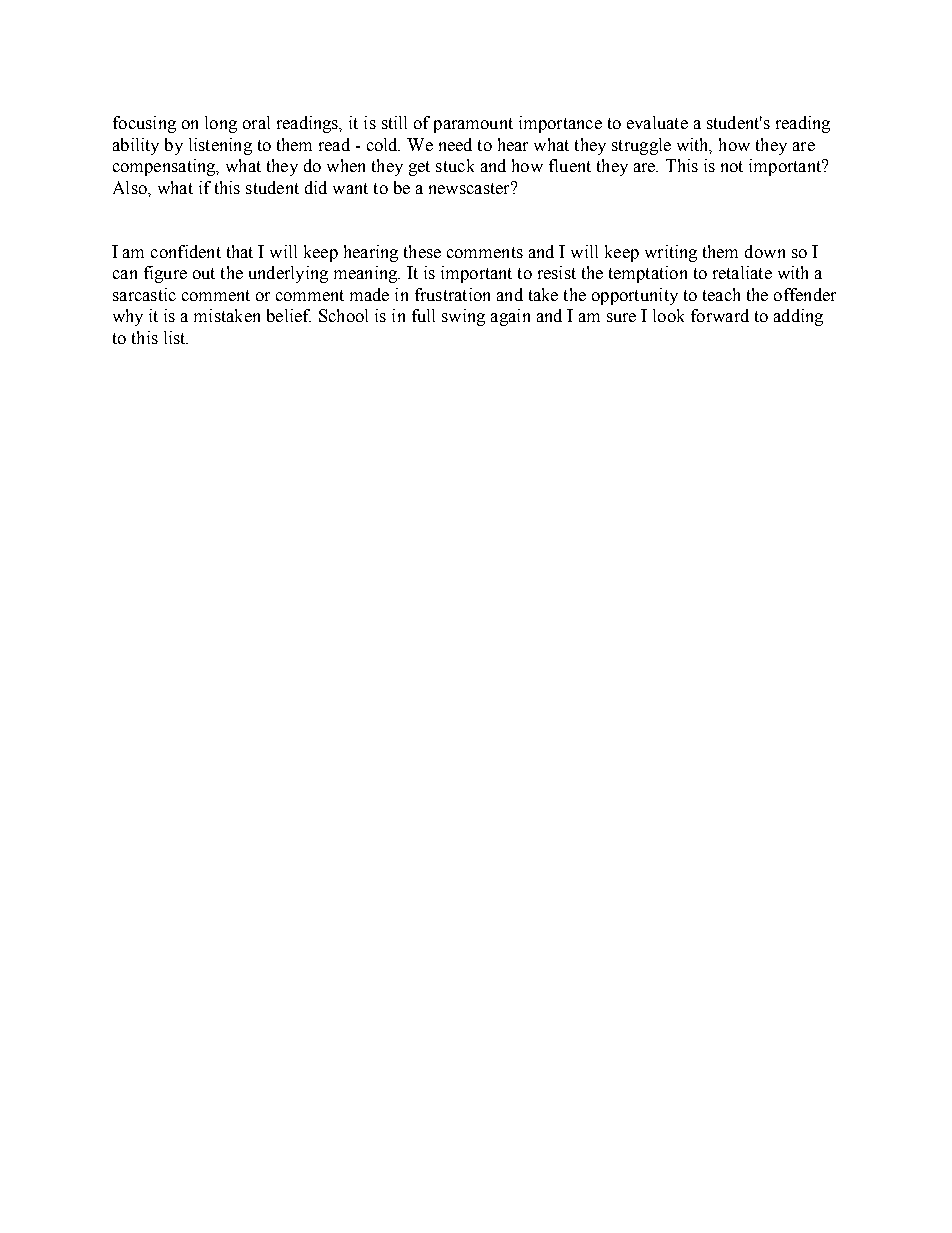 This page has width=952, height=1233. I want to click on out, so click(204, 273).
